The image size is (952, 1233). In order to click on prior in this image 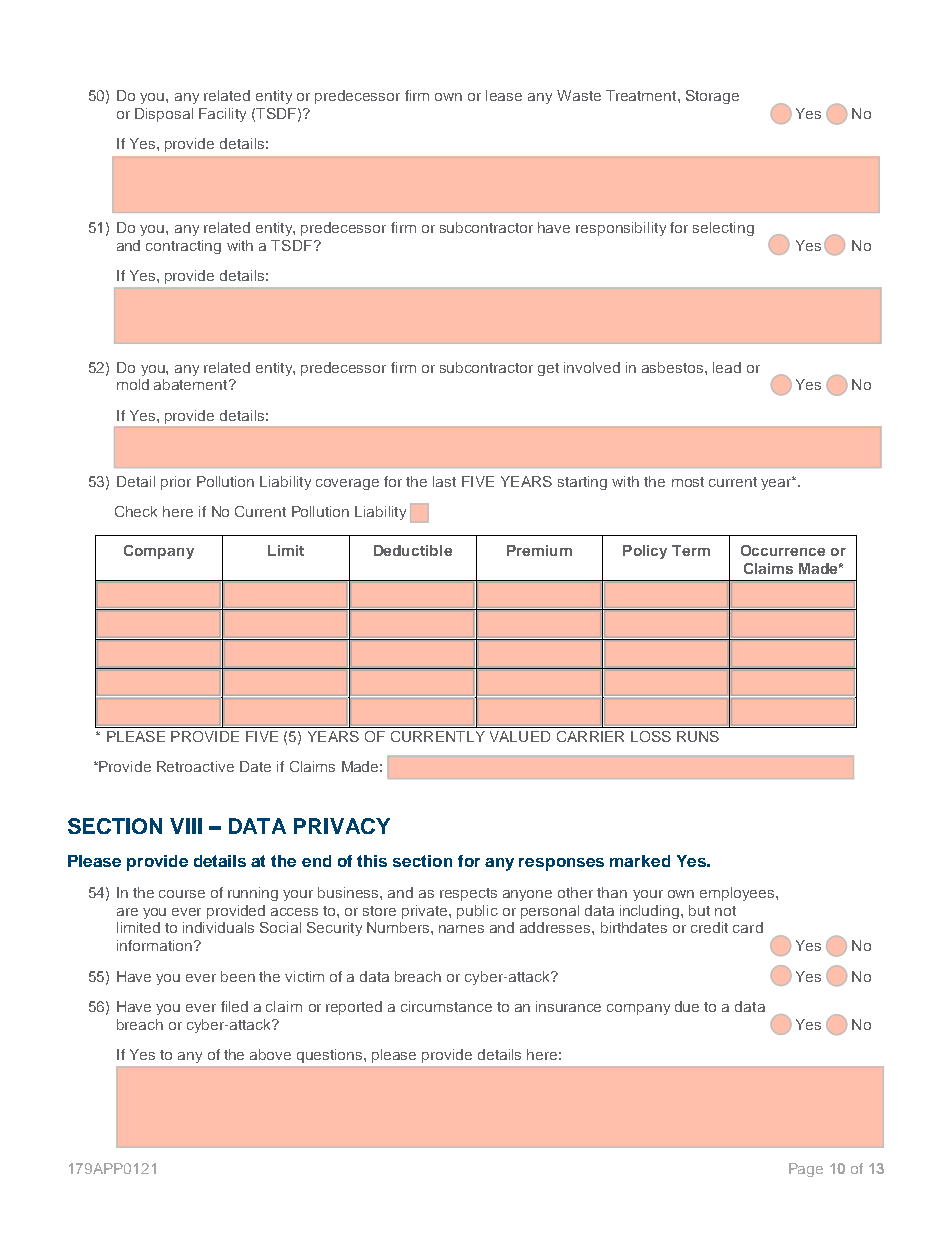, I will do `click(176, 483)`.
